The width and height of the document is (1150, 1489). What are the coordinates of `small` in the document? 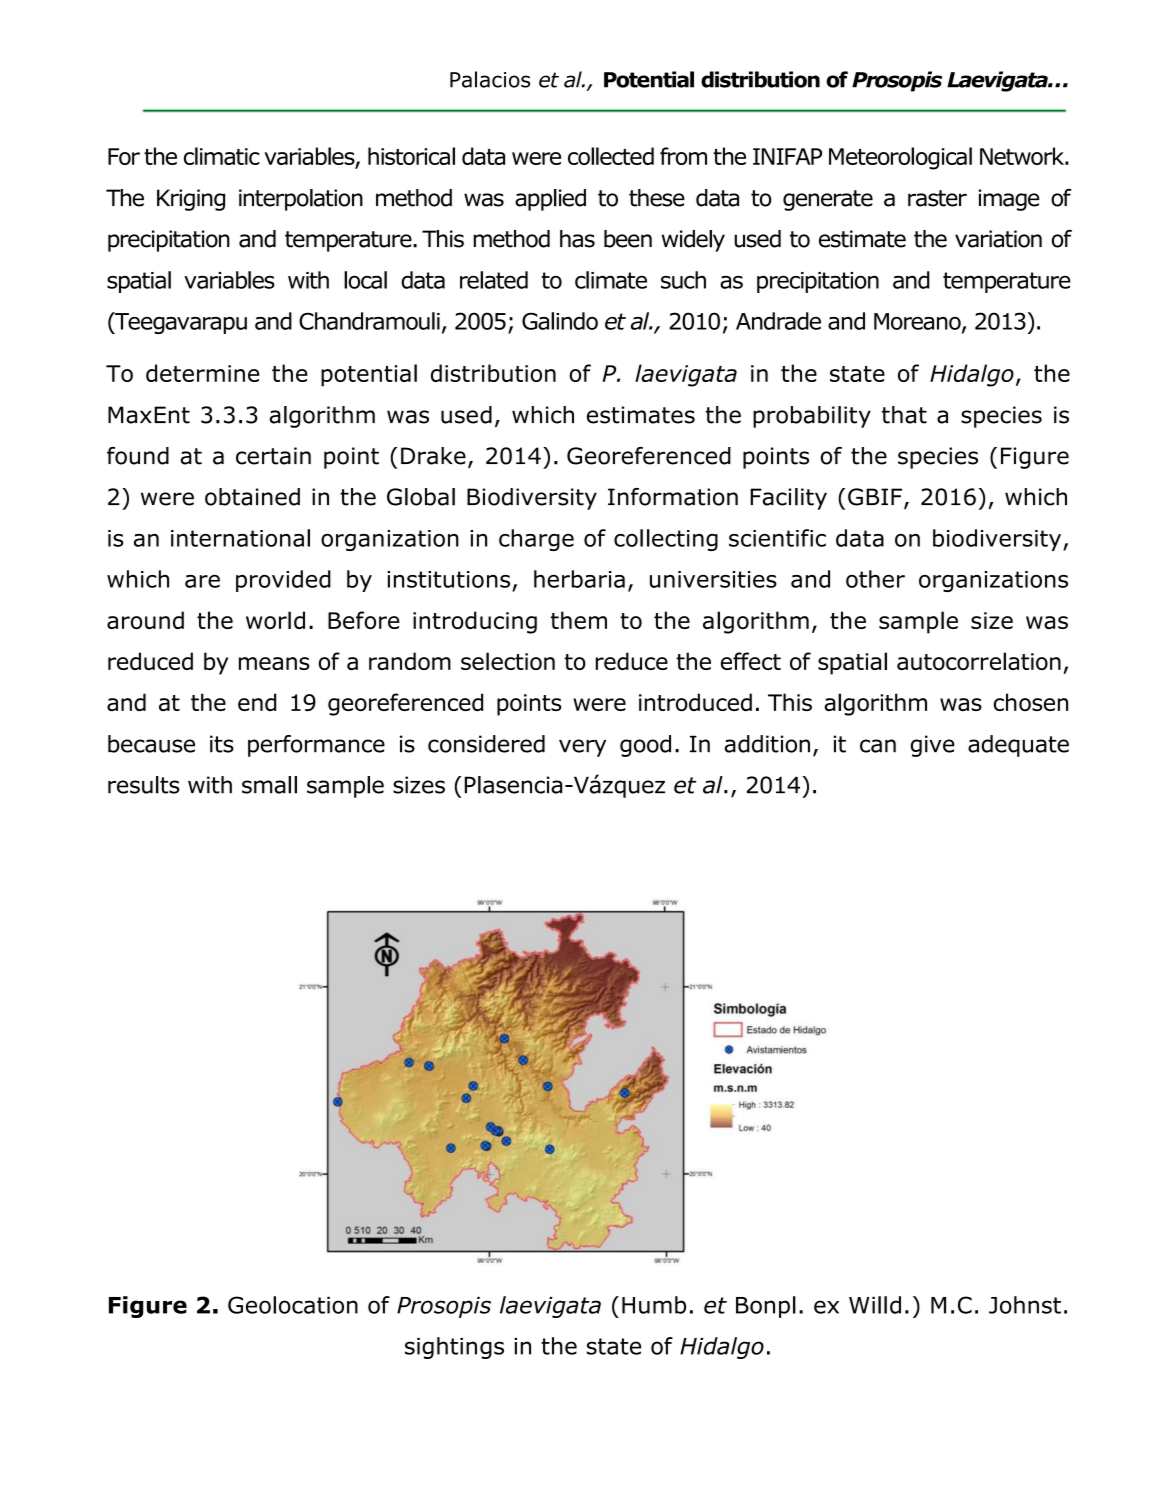 It's located at (269, 785).
